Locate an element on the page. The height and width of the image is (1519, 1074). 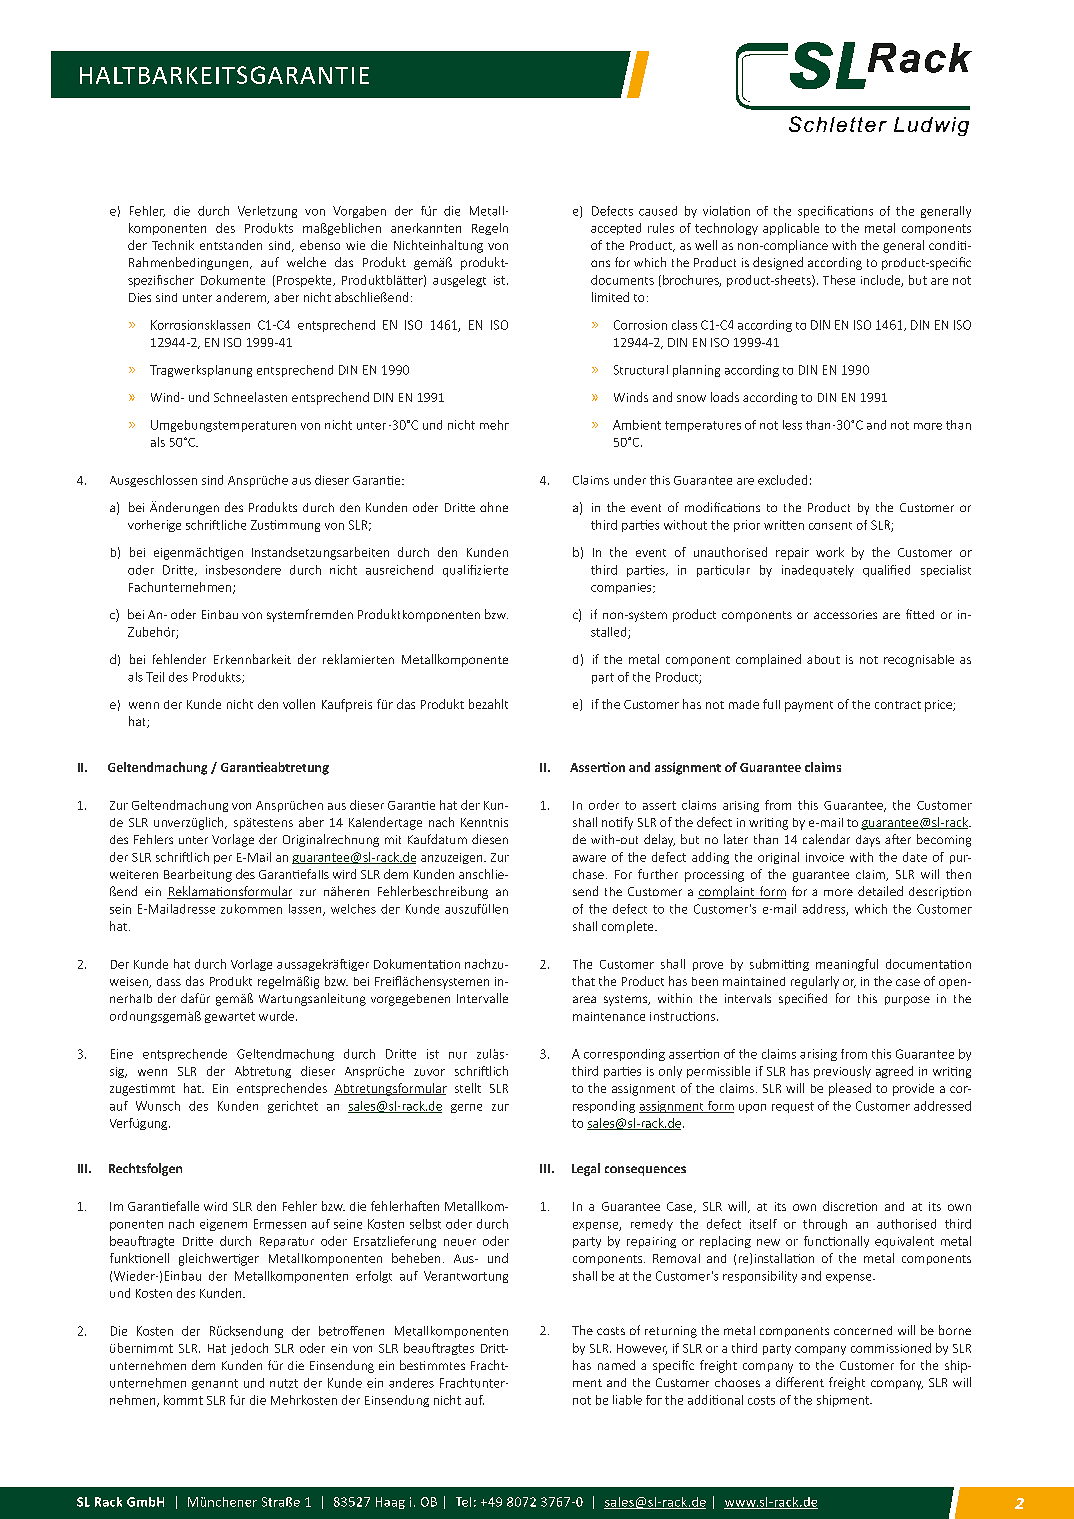
Haag is located at coordinates (390, 1503).
